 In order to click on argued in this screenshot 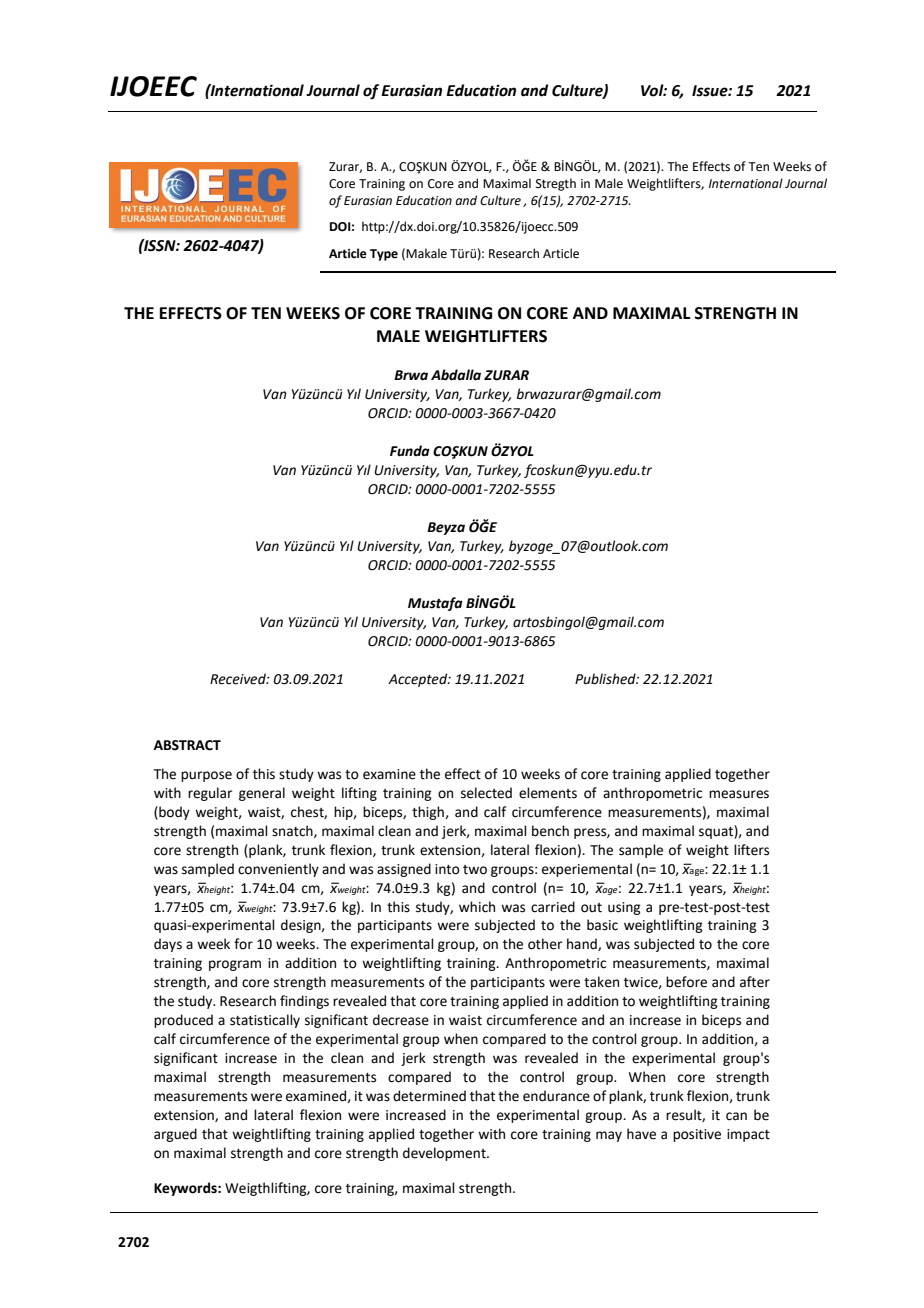, I will do `click(175, 1135)`.
